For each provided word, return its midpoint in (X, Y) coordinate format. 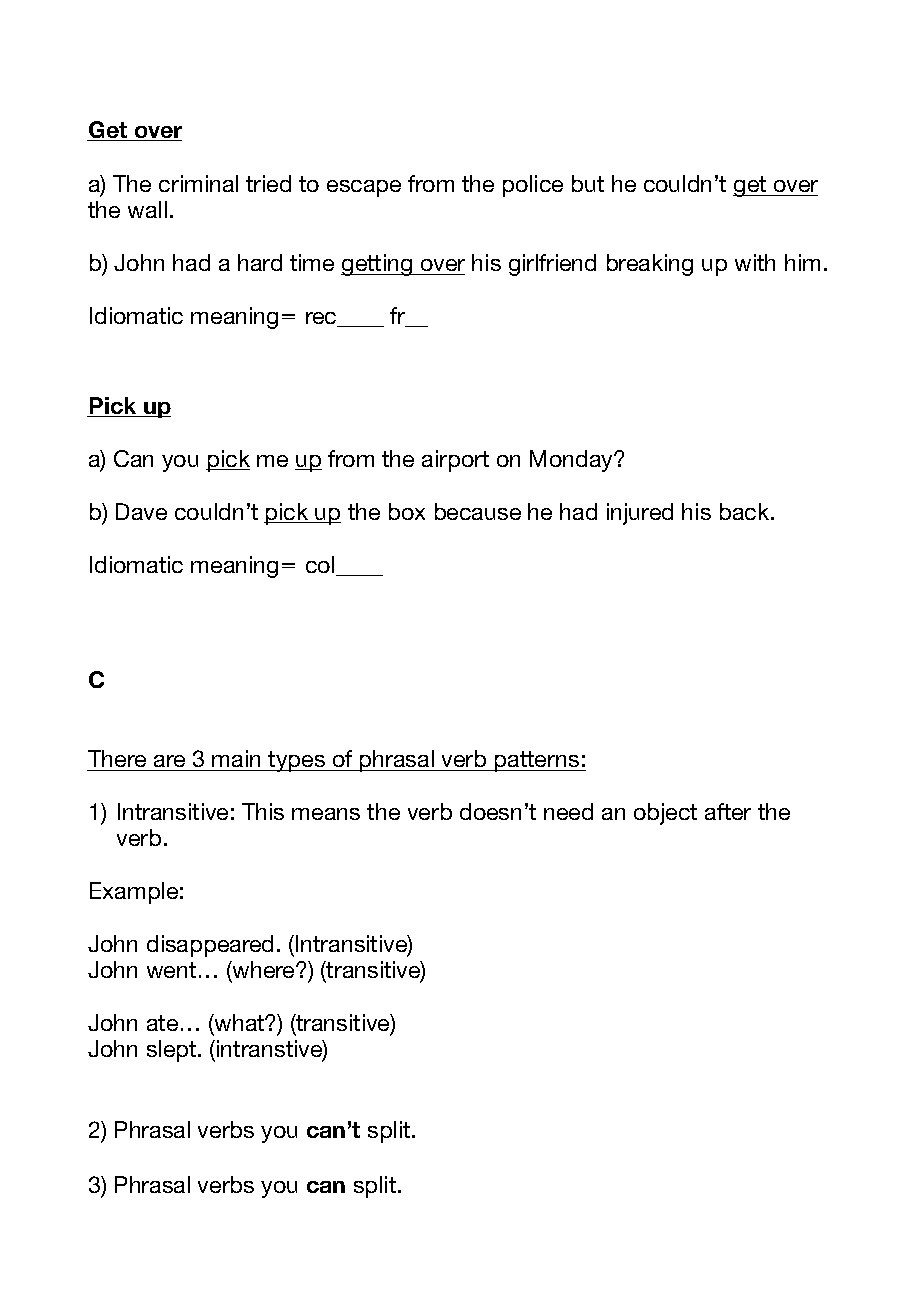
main (236, 758)
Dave (141, 511)
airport (455, 461)
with (755, 262)
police (533, 186)
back (746, 511)
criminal (198, 183)
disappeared (210, 946)
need (568, 811)
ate (162, 1023)
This (263, 811)
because (478, 511)
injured (640, 514)
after (728, 811)
